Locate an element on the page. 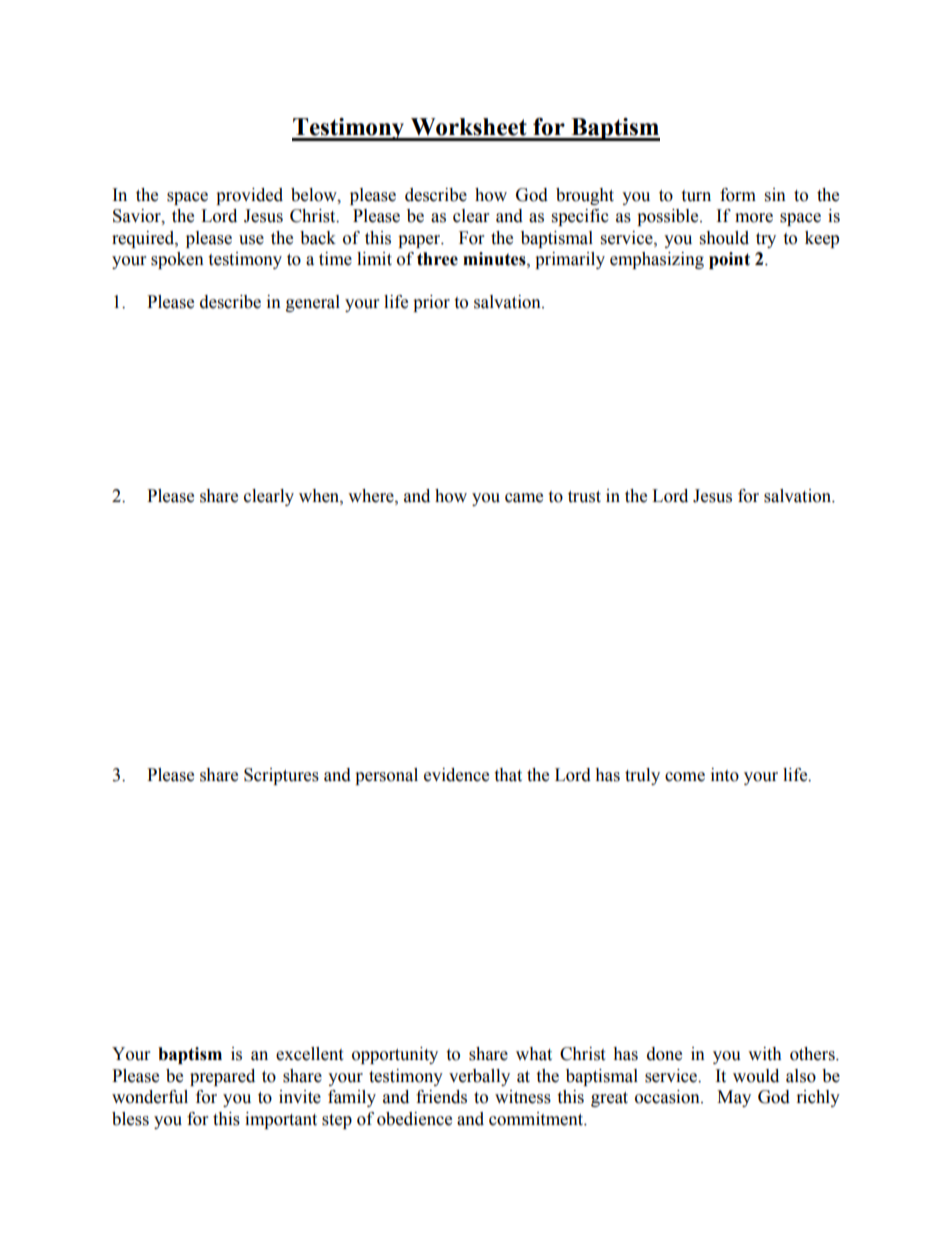 Image resolution: width=952 pixels, height=1233 pixels. prepared is located at coordinates (222, 1077).
